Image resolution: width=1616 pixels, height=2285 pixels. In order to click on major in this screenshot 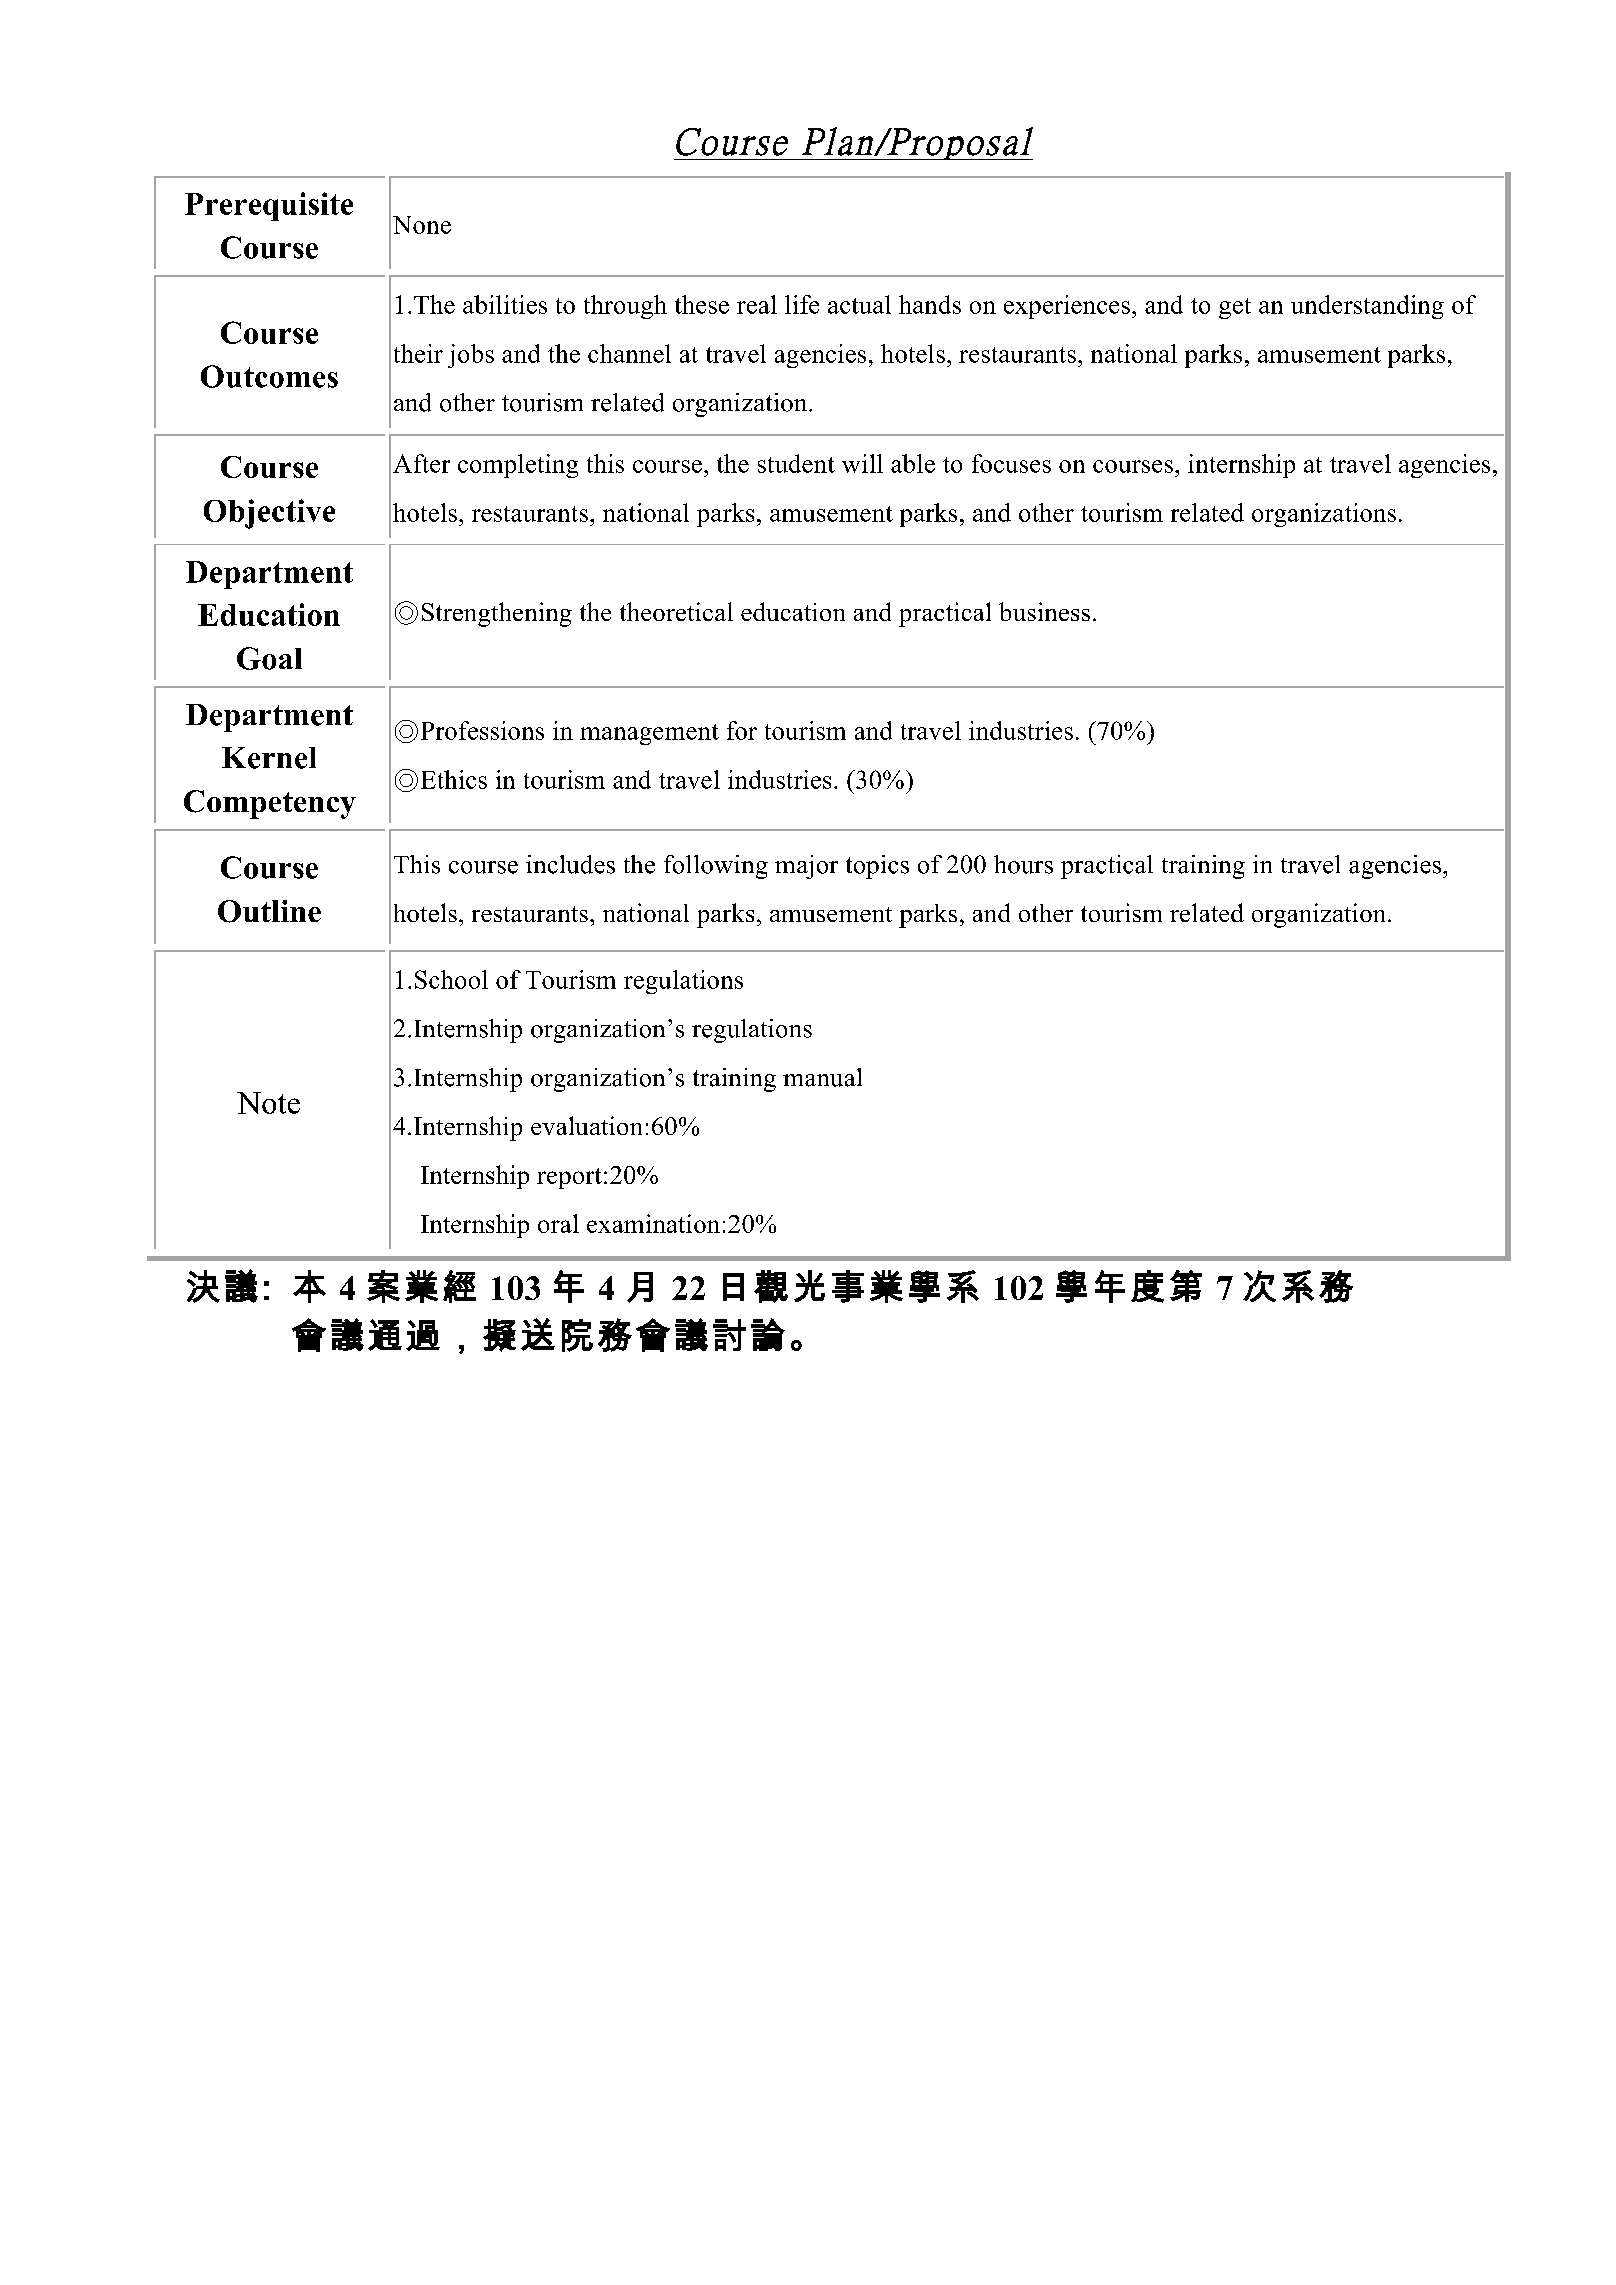, I will do `click(806, 867)`.
